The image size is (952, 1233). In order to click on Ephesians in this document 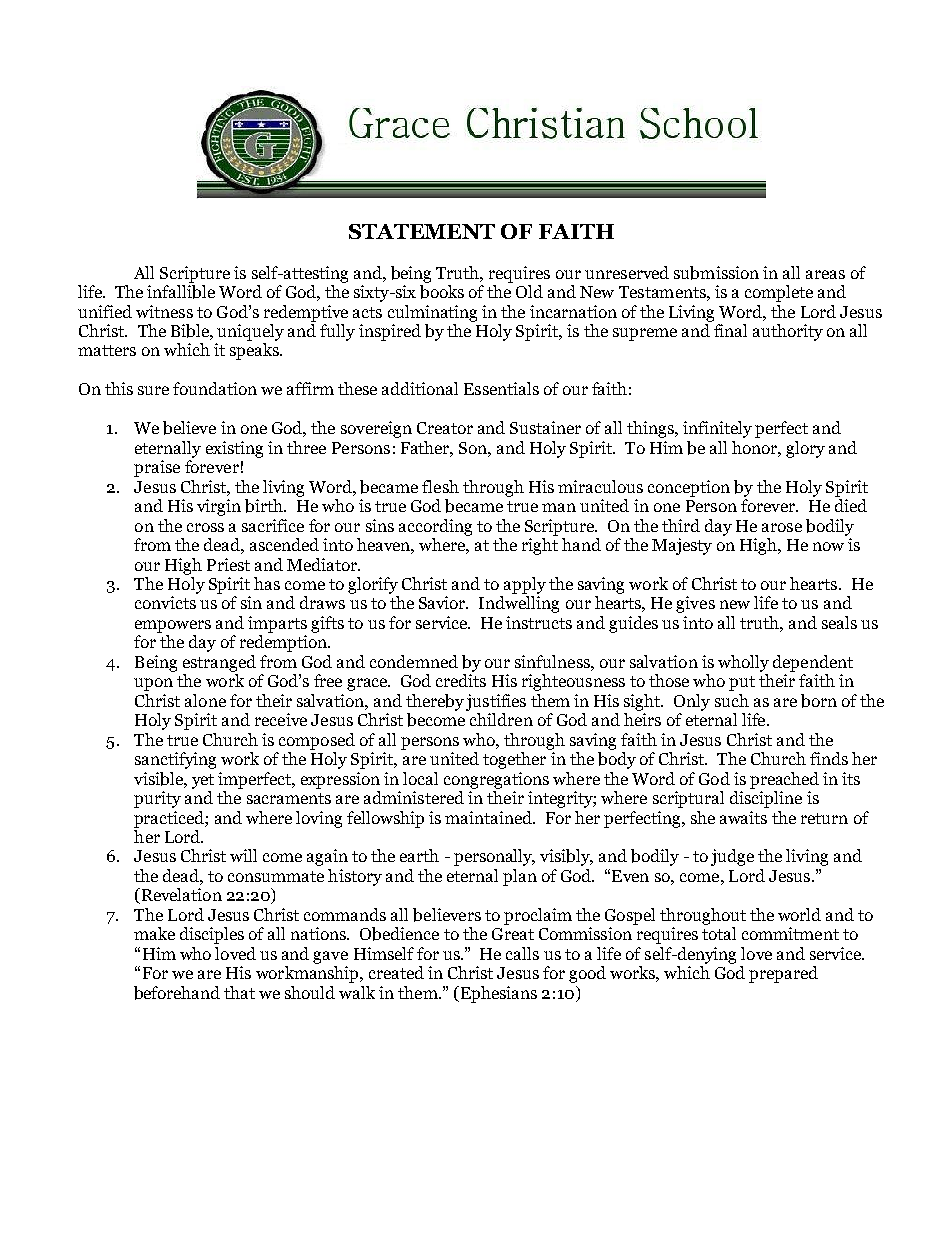, I will do `click(497, 994)`.
